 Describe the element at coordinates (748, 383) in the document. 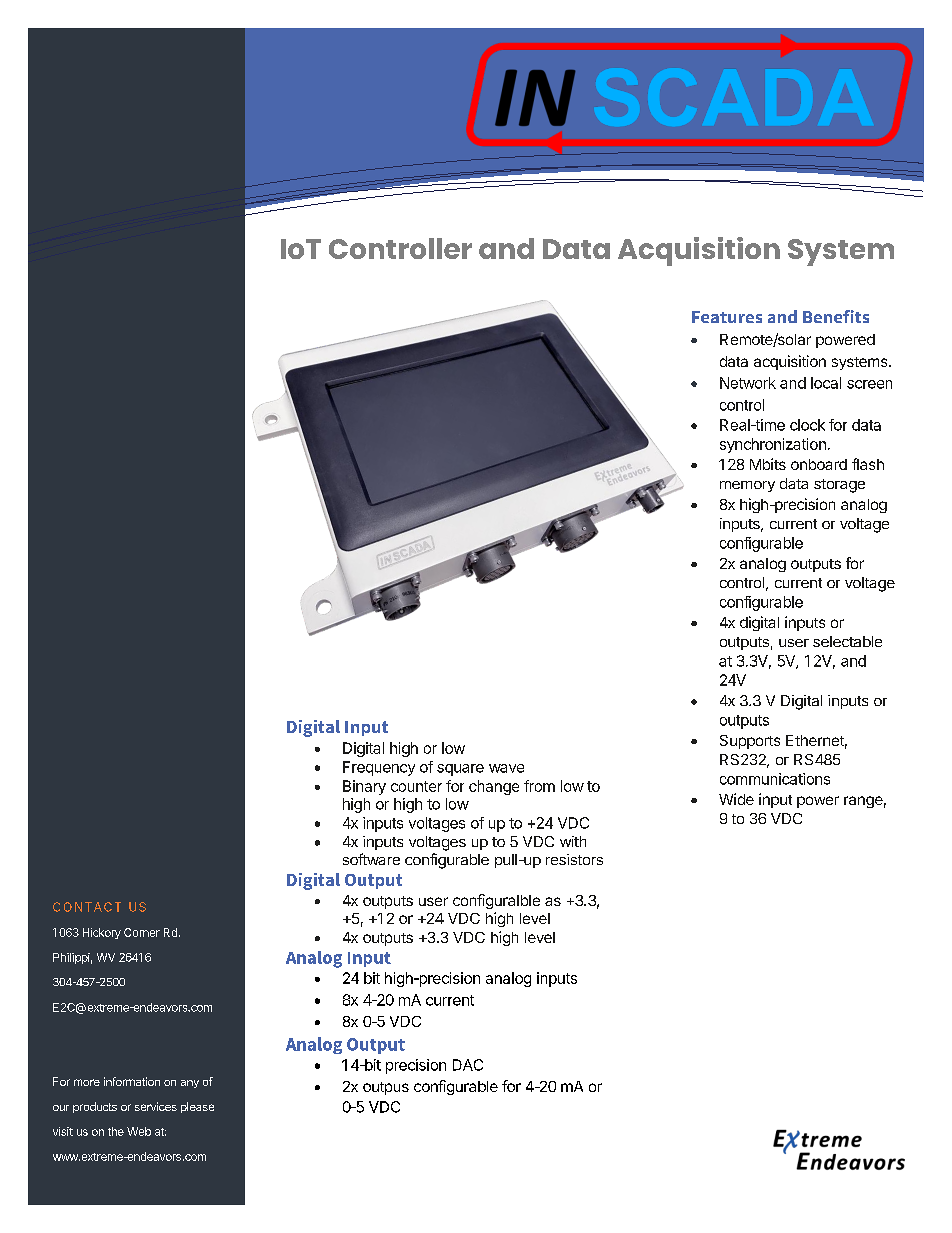

I see `Network` at that location.
